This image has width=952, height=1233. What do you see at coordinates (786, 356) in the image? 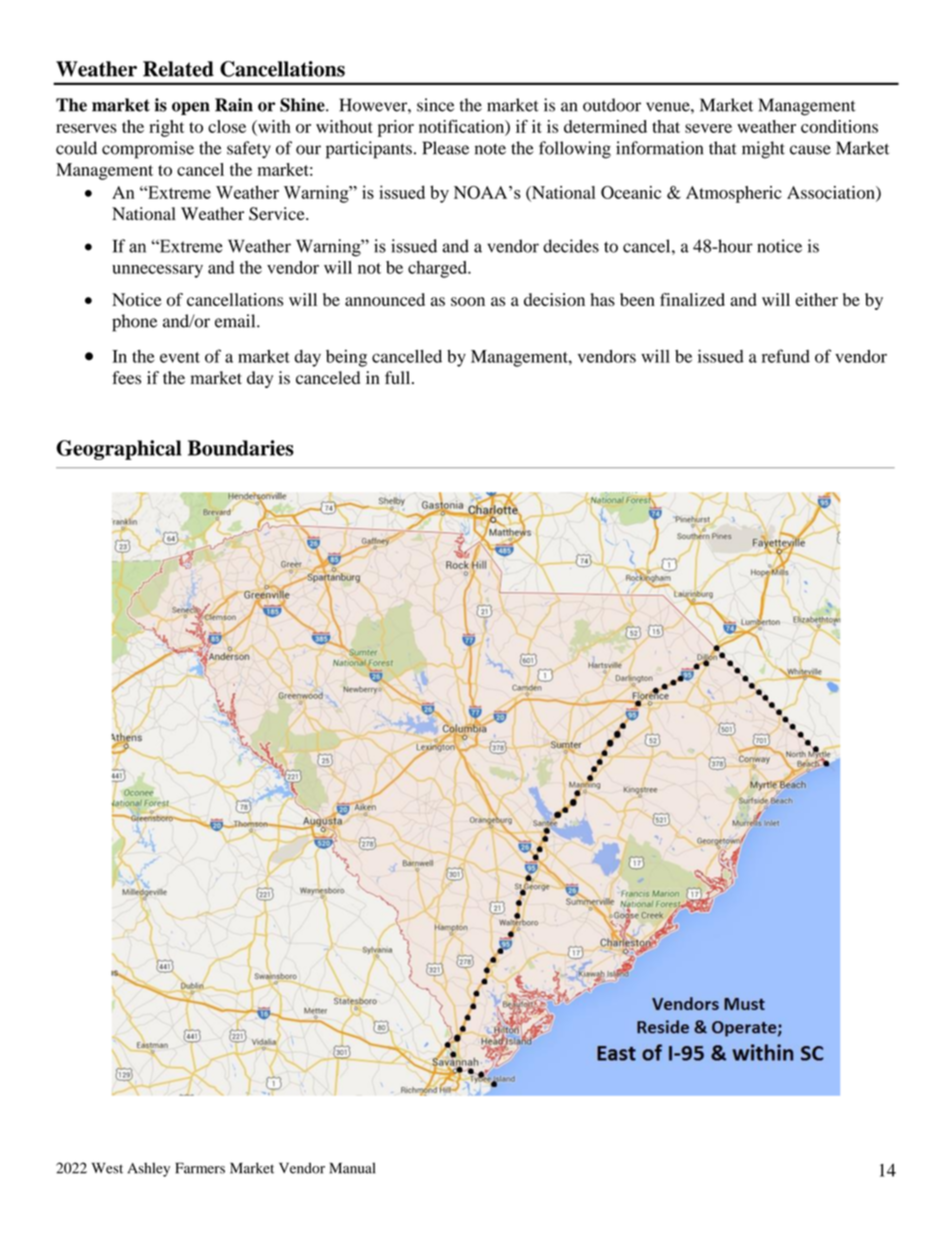
I see `refund` at bounding box center [786, 356].
